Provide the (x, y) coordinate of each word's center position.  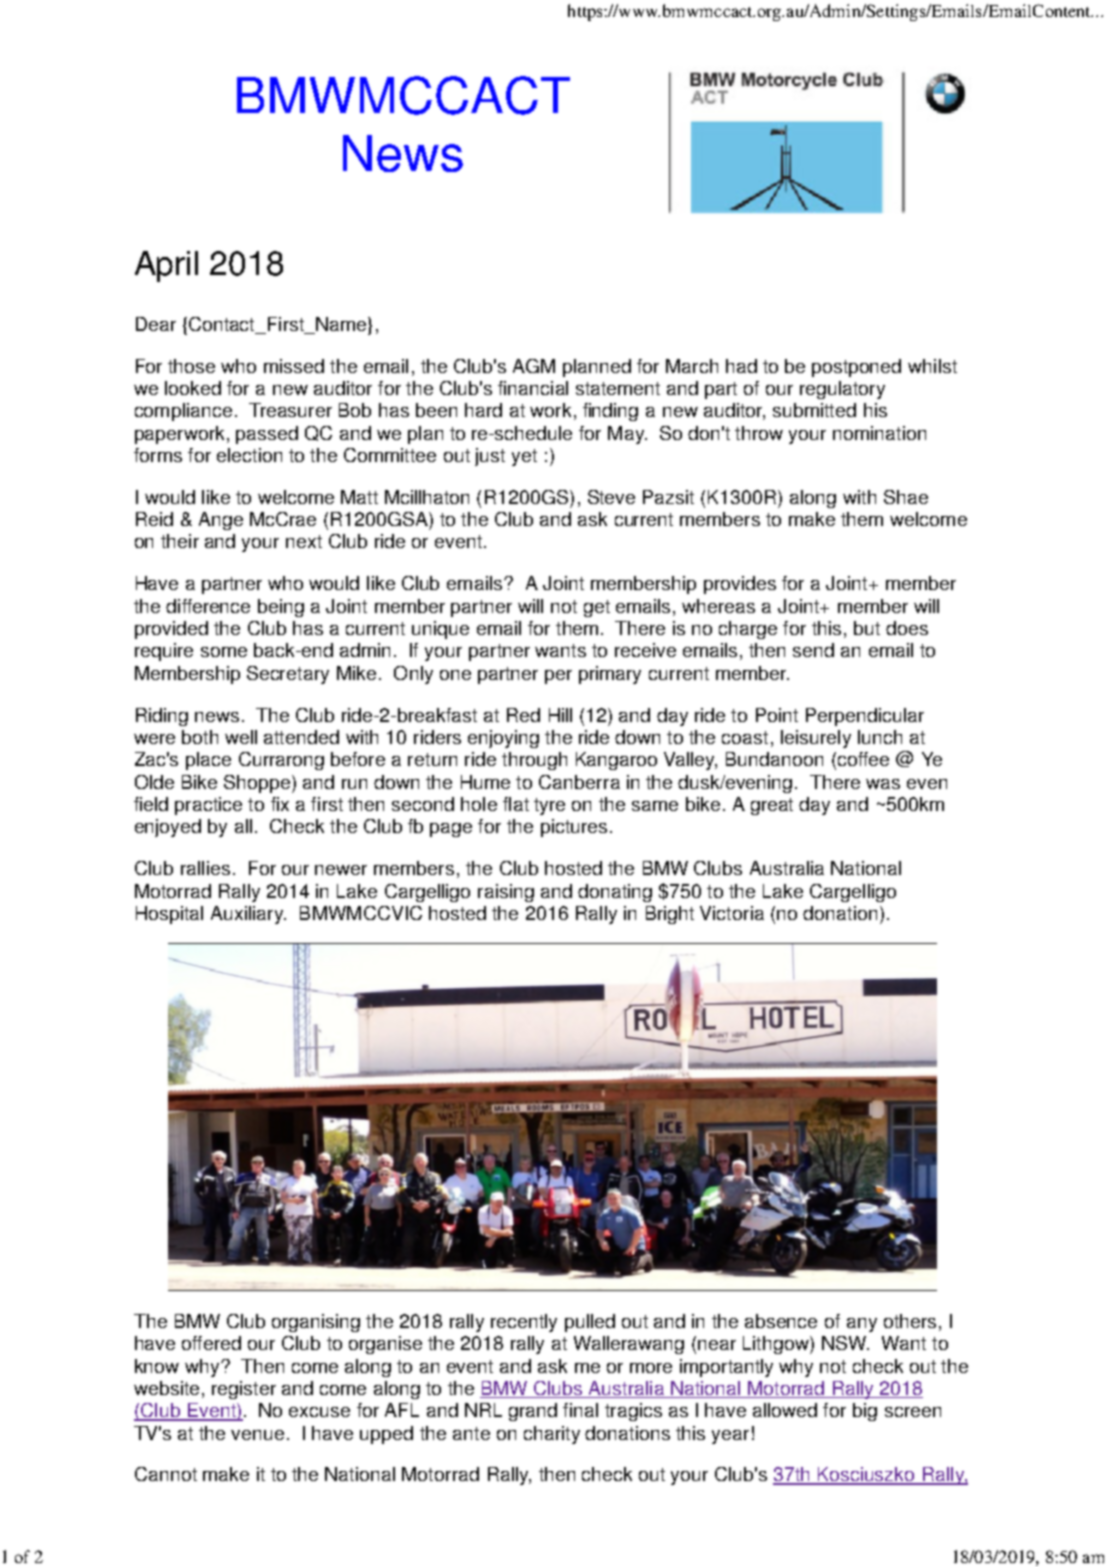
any (862, 1325)
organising (316, 1323)
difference (208, 606)
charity (552, 1435)
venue (257, 1435)
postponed (856, 368)
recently (524, 1323)
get (597, 608)
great (772, 806)
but (867, 628)
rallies (205, 868)
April (166, 266)
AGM (534, 366)
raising (506, 893)
